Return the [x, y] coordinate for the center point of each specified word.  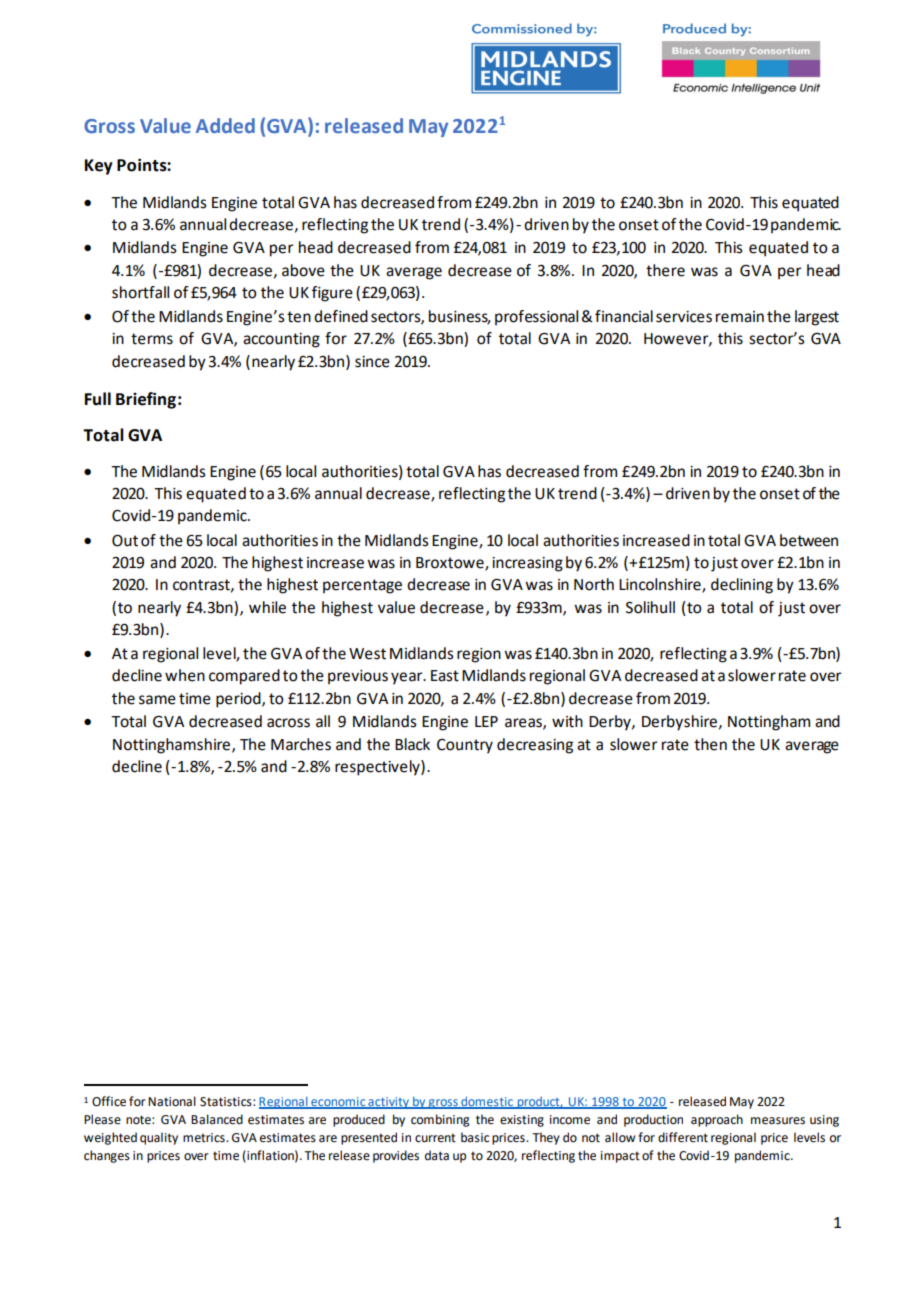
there [665, 270]
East [445, 676]
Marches [301, 744]
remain [740, 317]
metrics [205, 1138]
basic [475, 1137]
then [710, 744]
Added [225, 125]
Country [465, 746]
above [303, 270]
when [185, 675]
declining [742, 586]
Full [98, 399]
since [372, 362]
